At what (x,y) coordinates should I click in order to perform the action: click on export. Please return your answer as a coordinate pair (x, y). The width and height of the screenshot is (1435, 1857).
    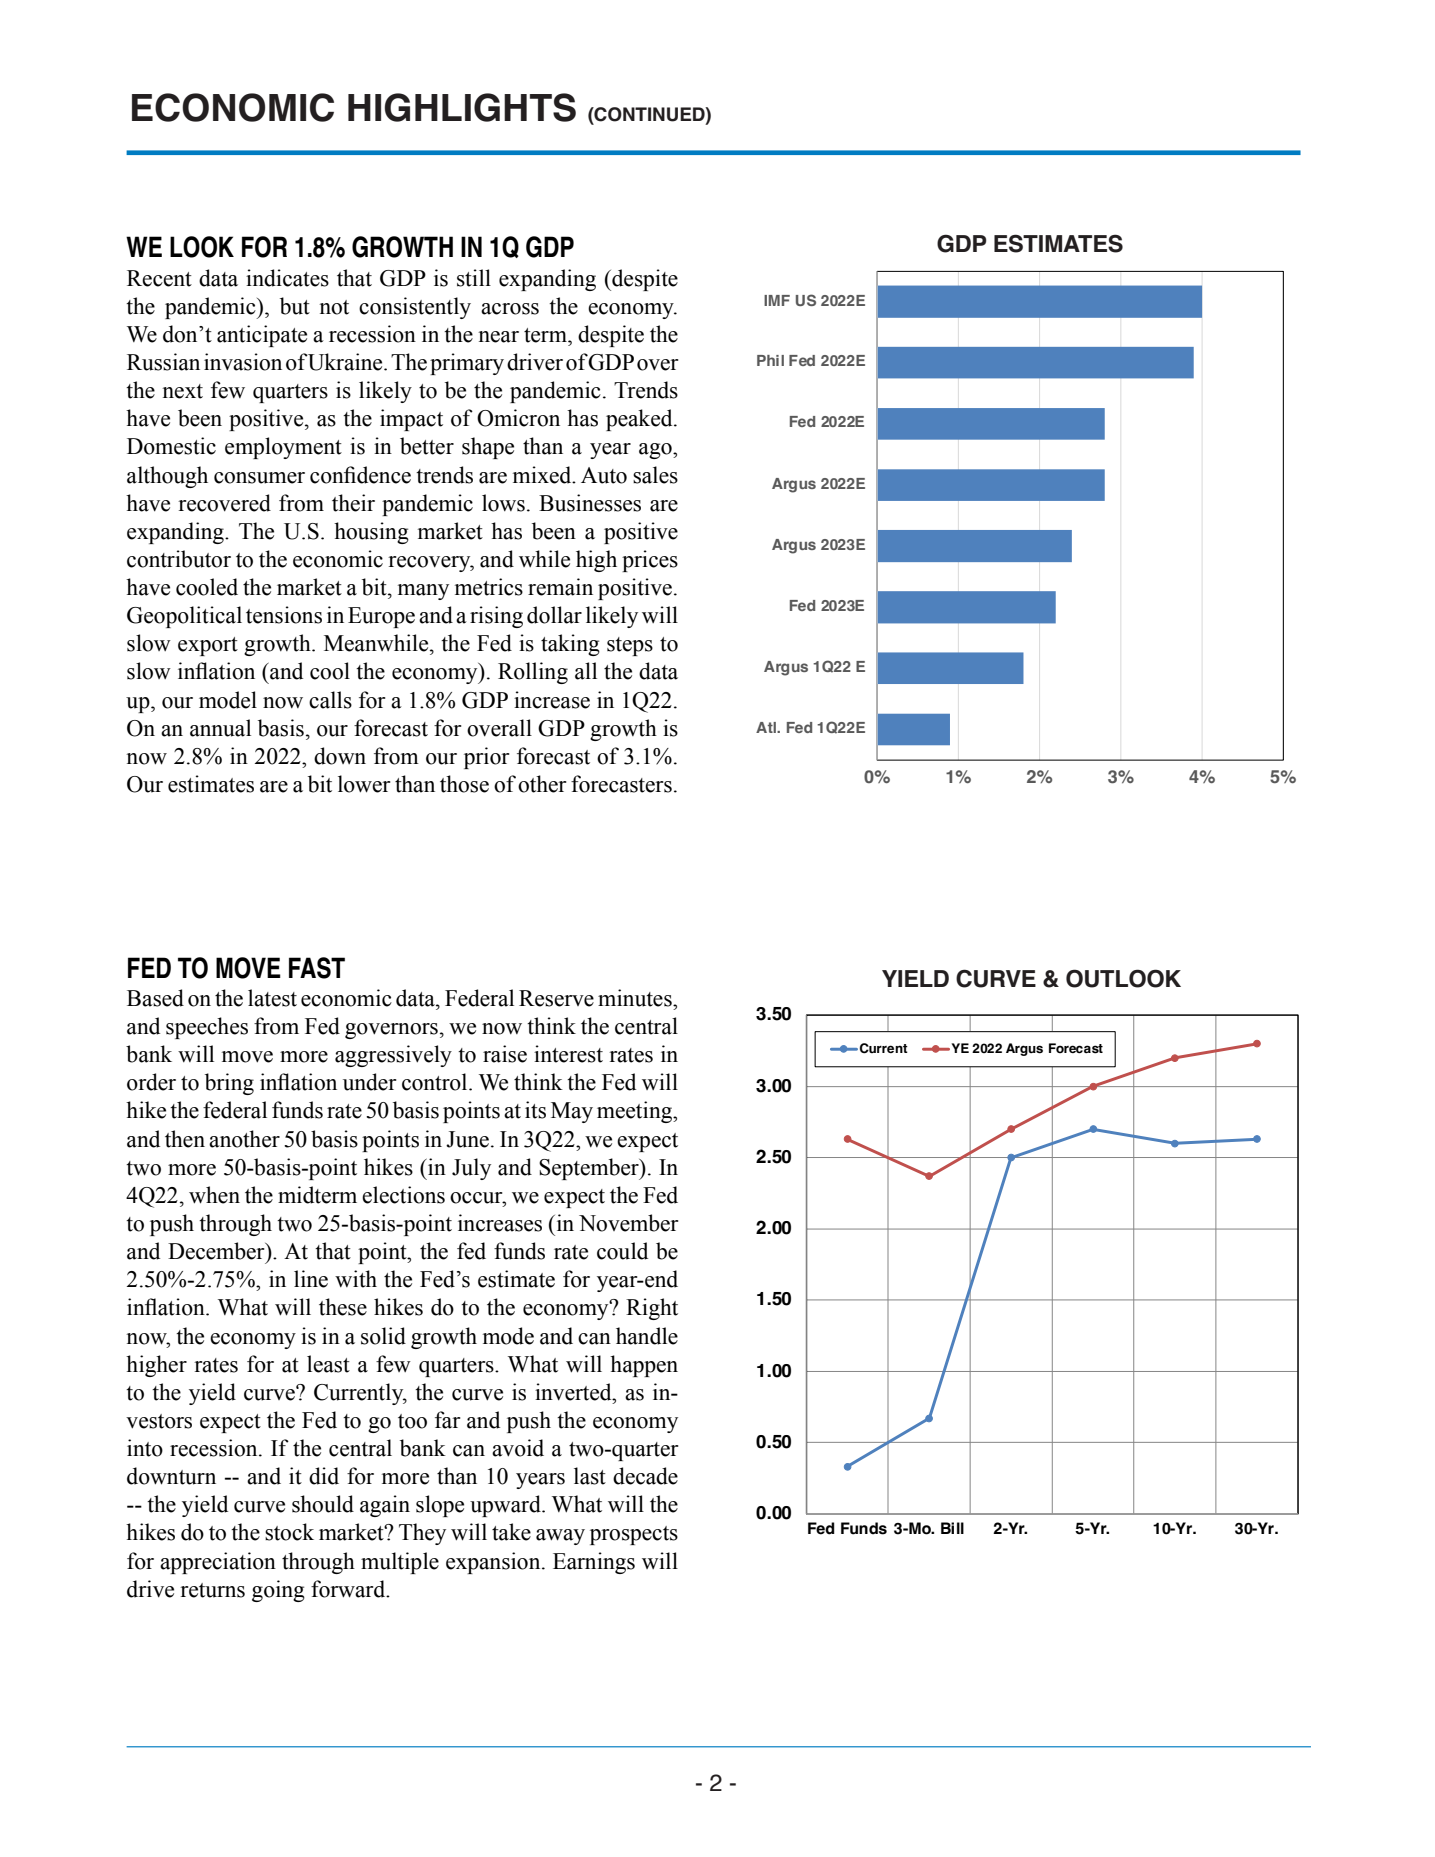
    Looking at the image, I should click on (208, 646).
